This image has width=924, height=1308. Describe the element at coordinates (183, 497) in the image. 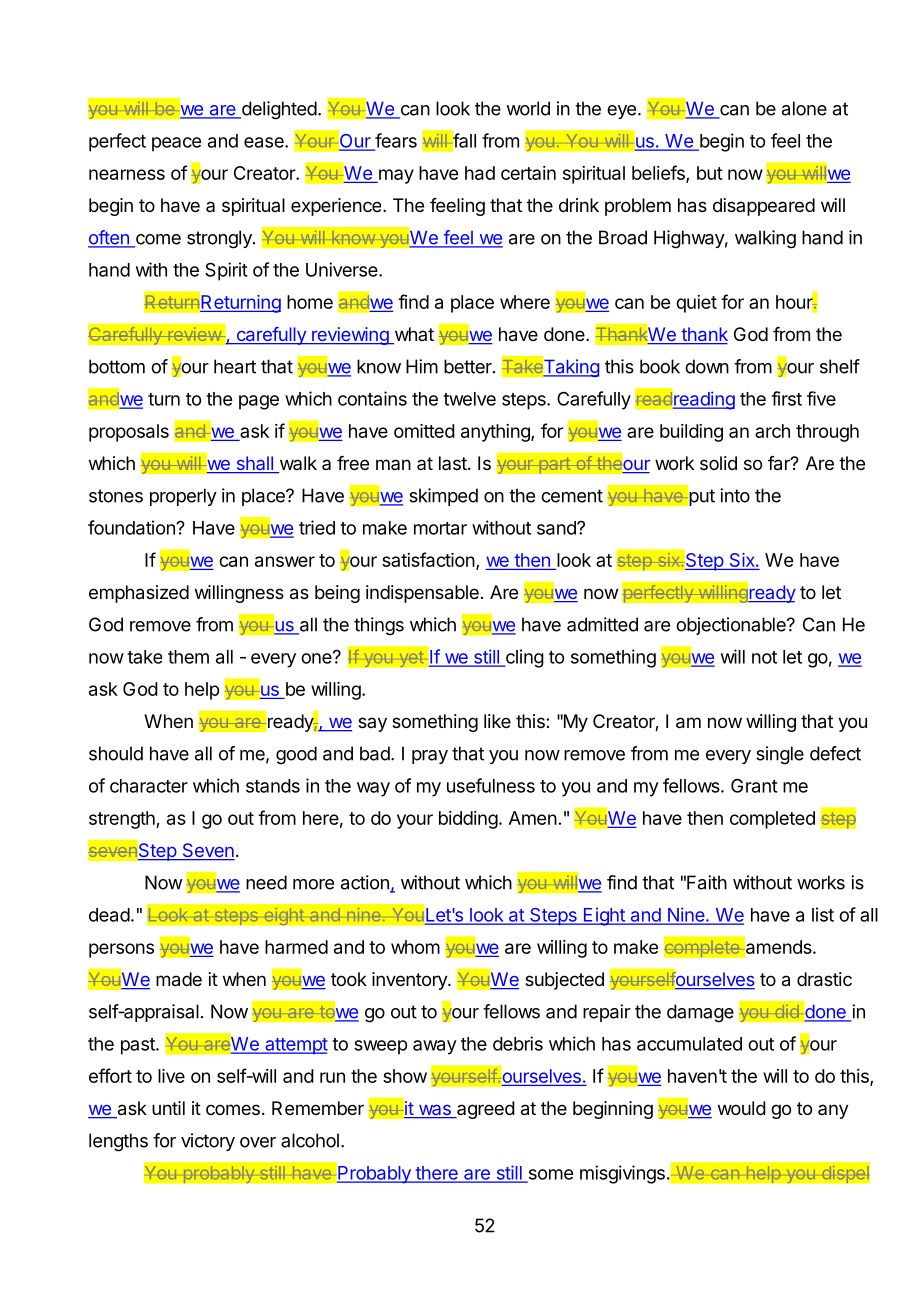

I see `properly` at that location.
